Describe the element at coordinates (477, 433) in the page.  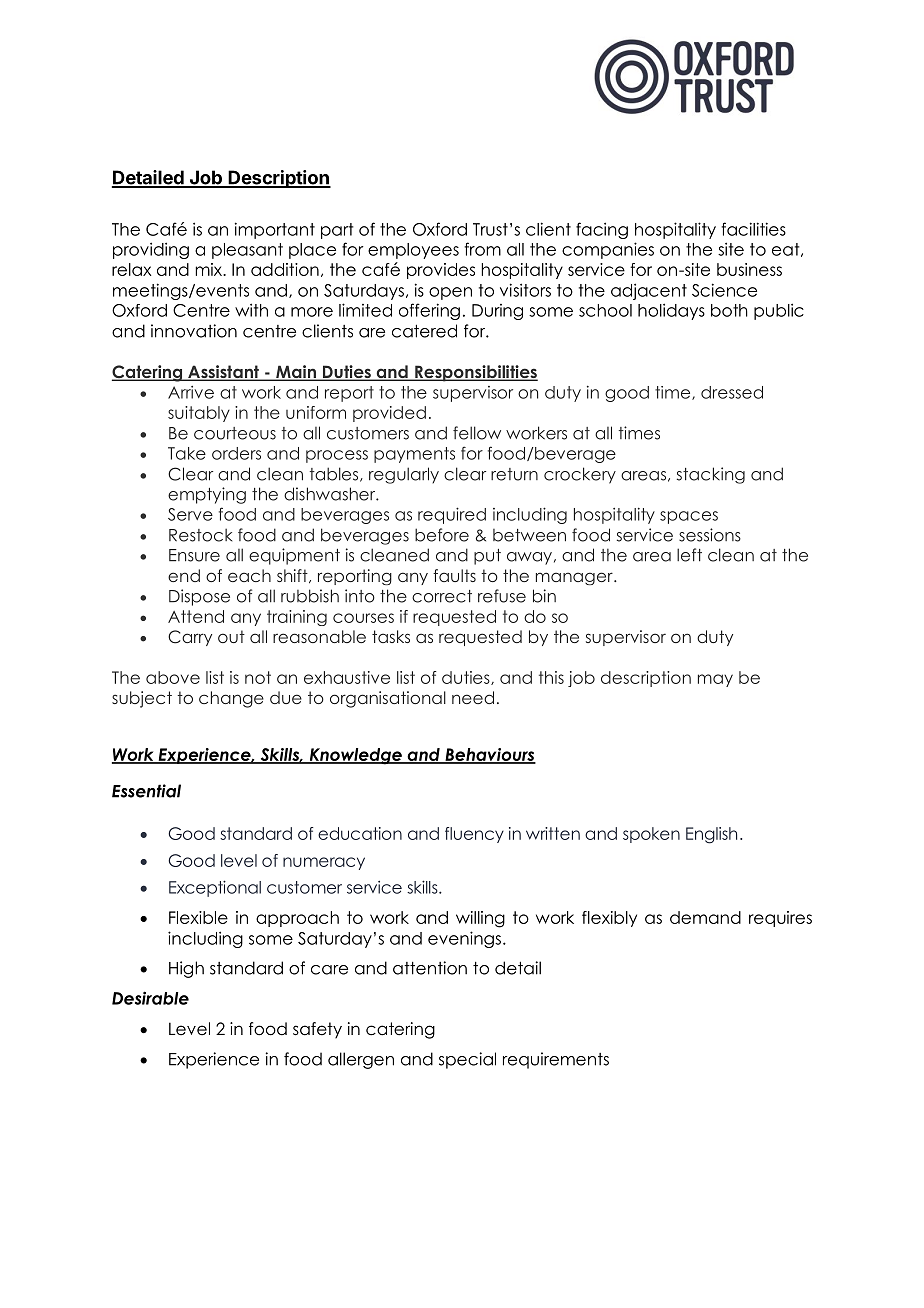
I see `fellow` at that location.
